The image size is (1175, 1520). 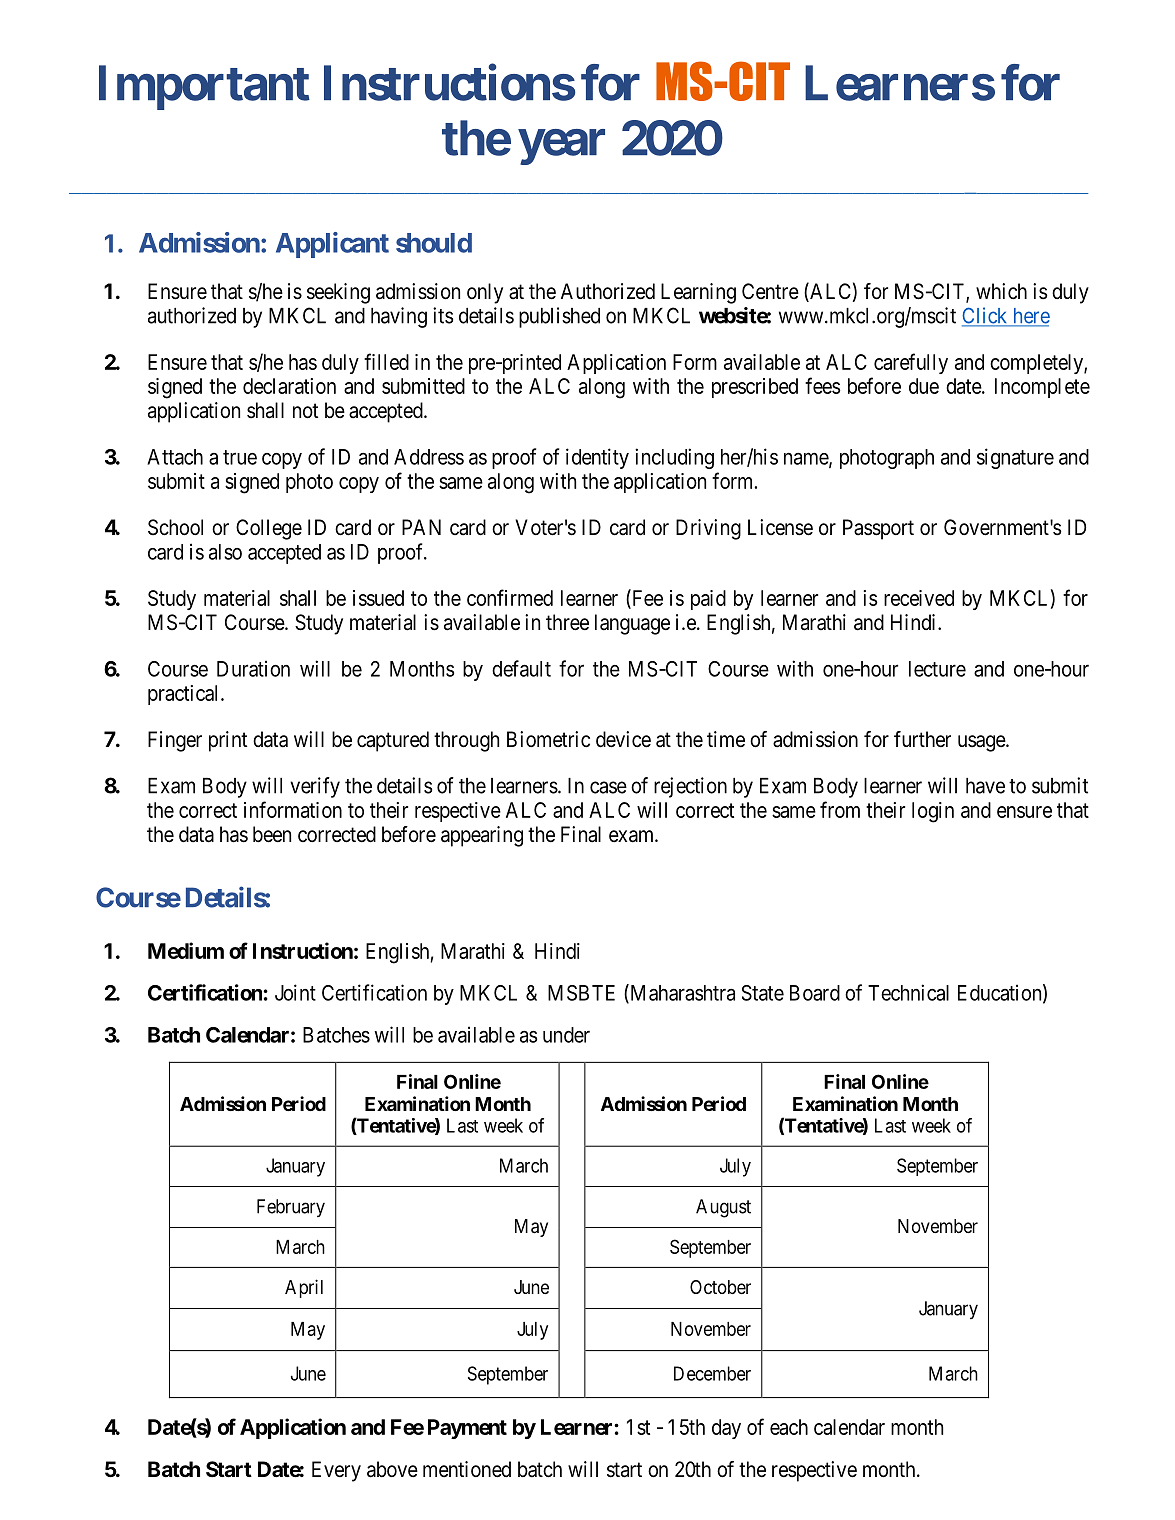 I want to click on under, so click(x=566, y=1035).
